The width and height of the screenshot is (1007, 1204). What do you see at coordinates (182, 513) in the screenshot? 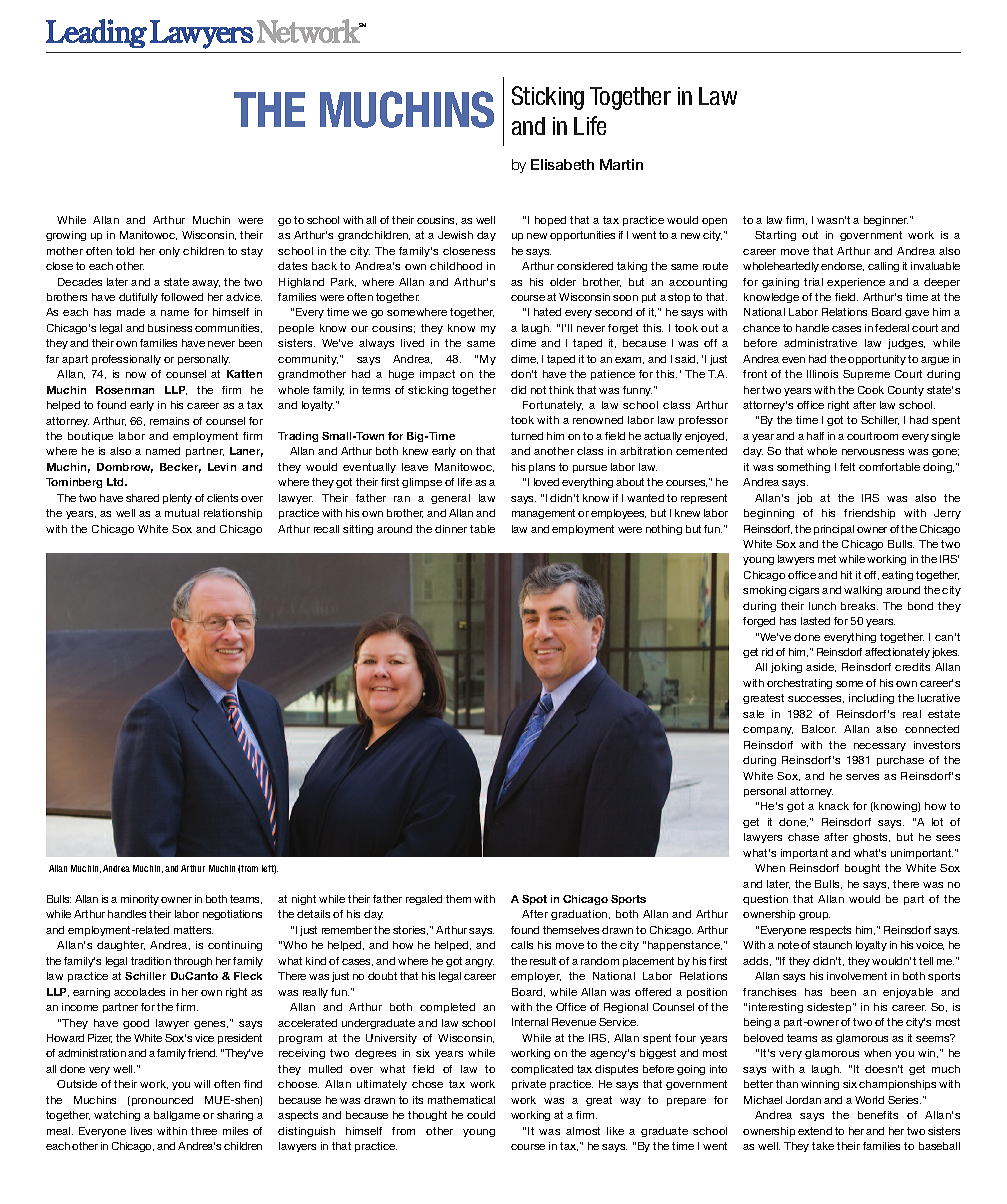
I see `mutual` at bounding box center [182, 513].
